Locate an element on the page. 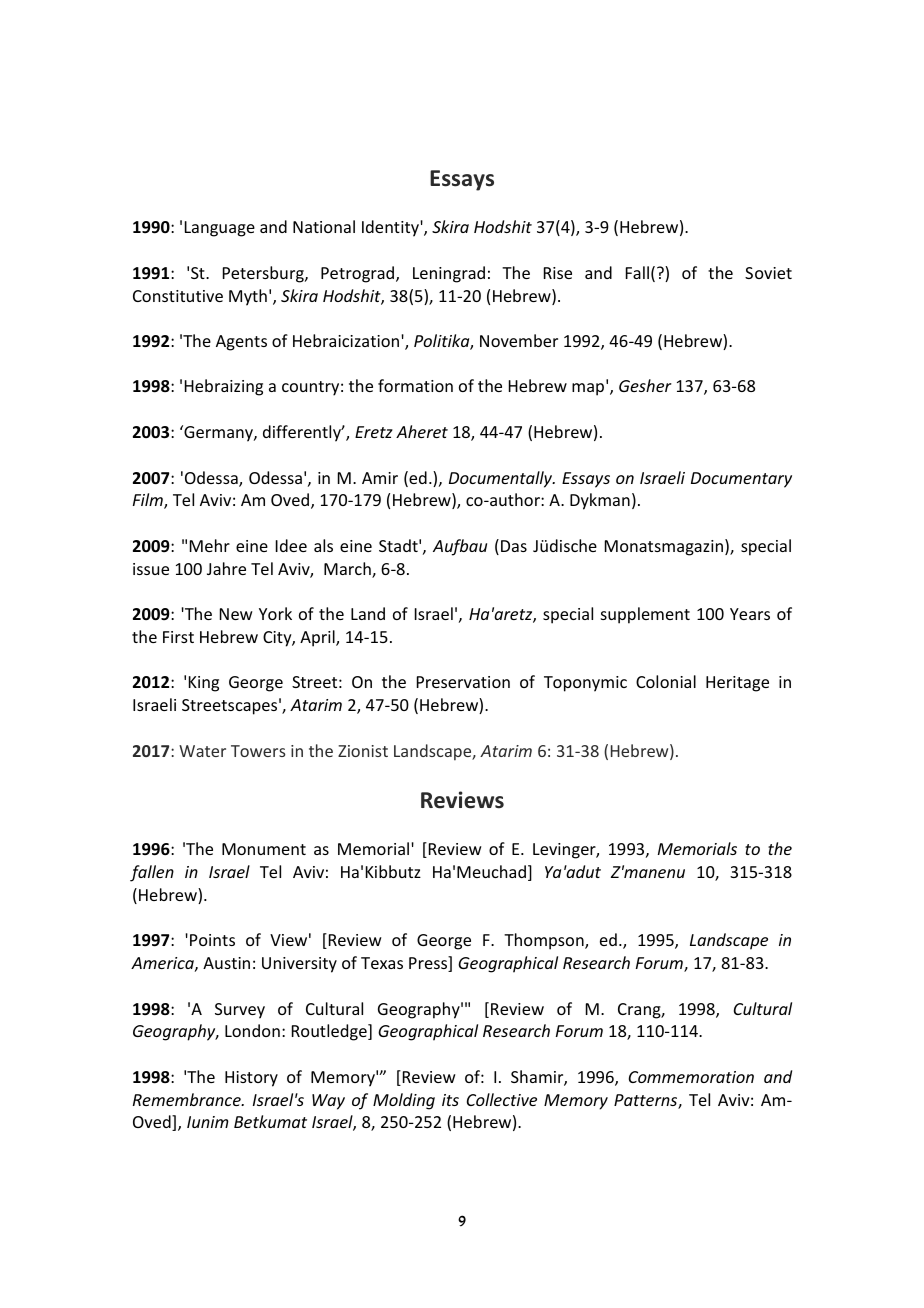 This page has width=924, height=1308. King is located at coordinates (204, 684).
